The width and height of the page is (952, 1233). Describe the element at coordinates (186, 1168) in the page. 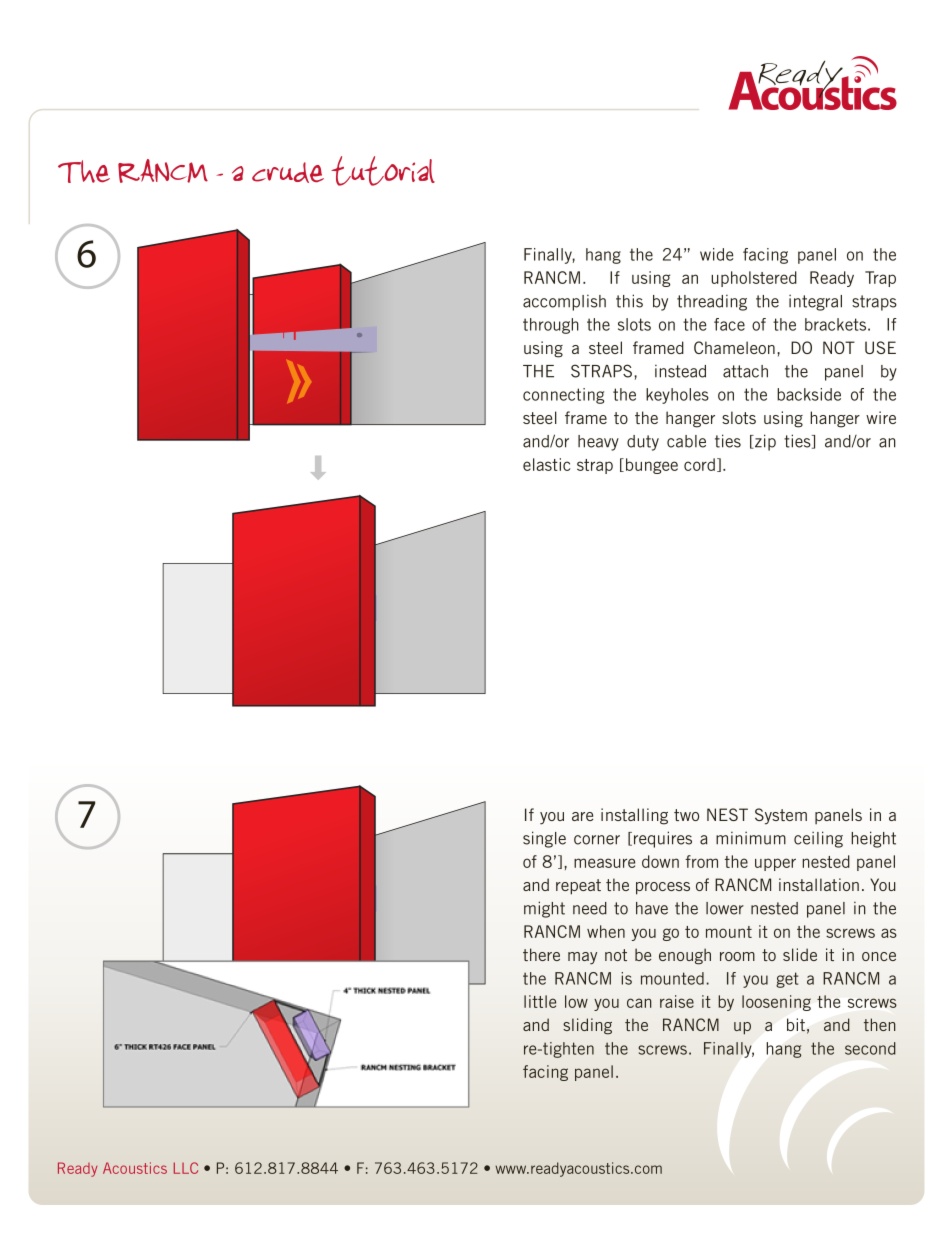

I see `LLC` at that location.
